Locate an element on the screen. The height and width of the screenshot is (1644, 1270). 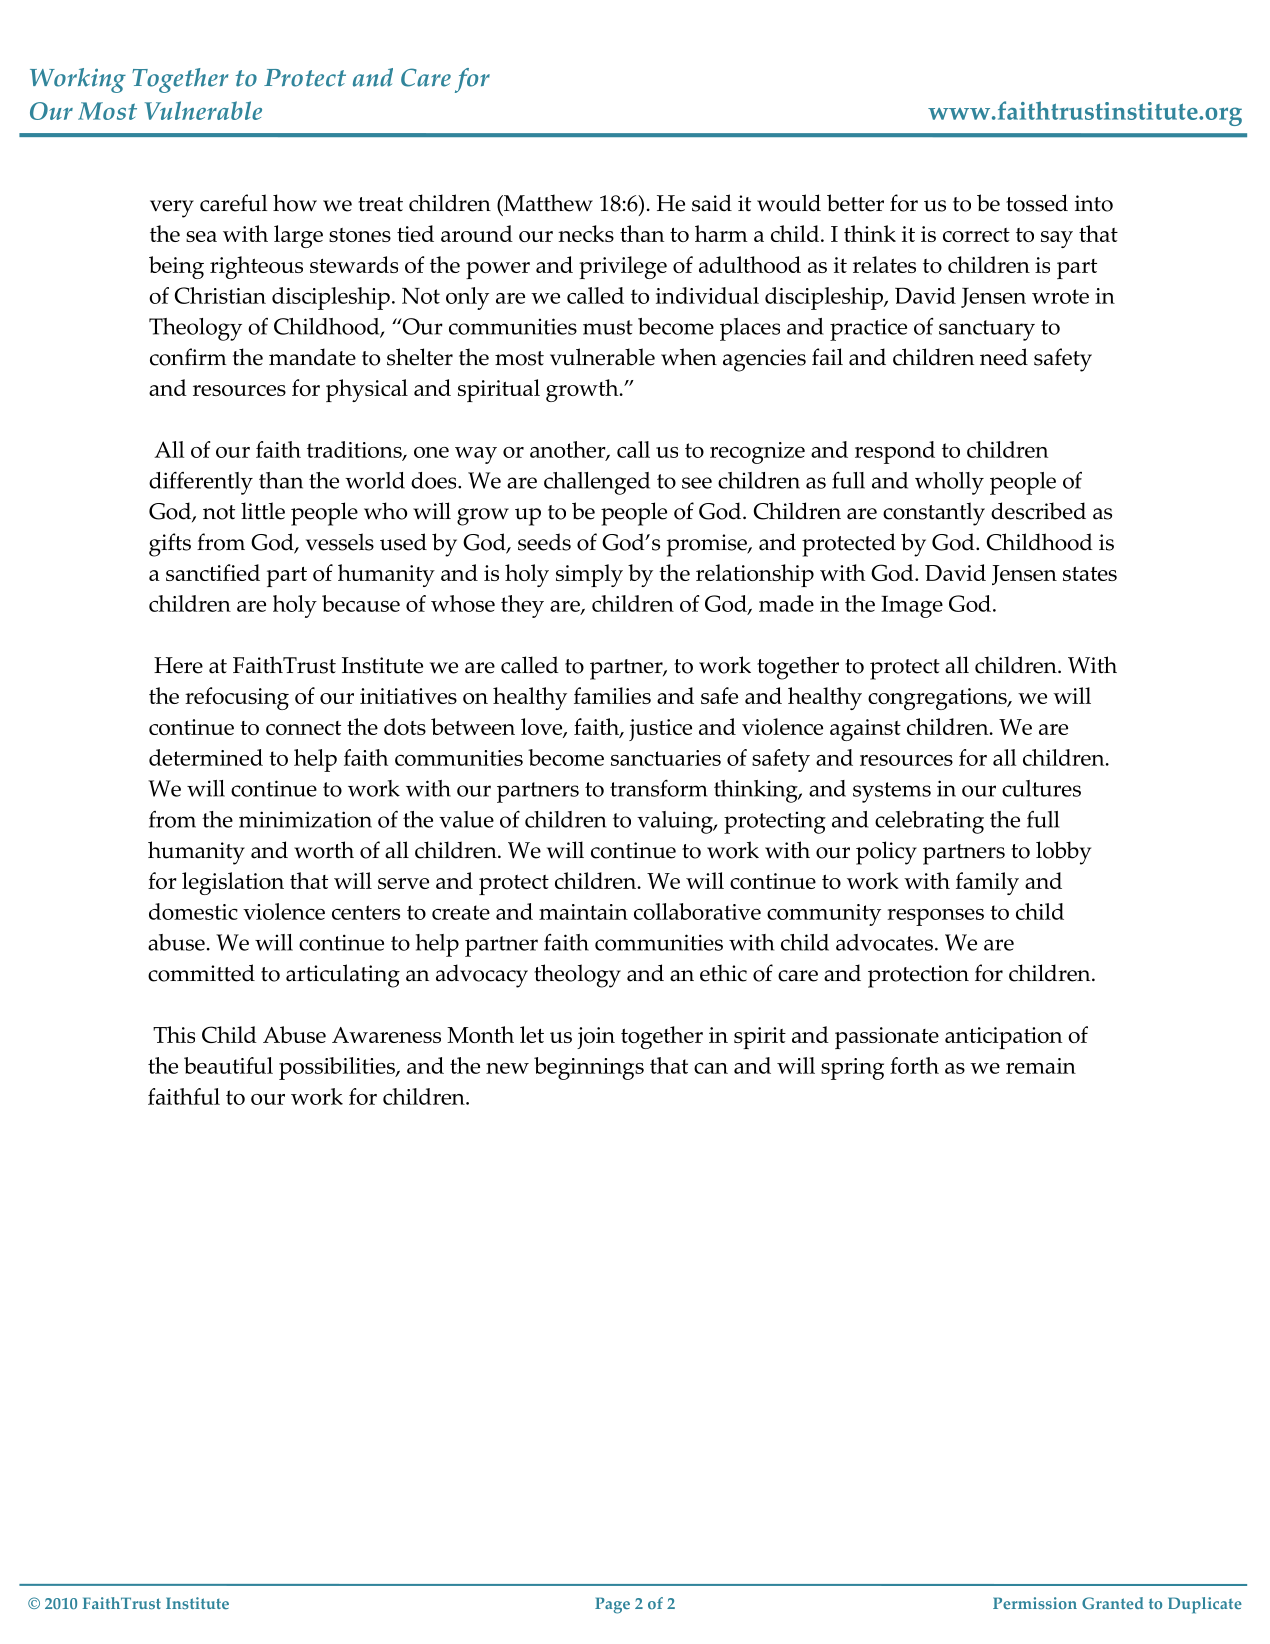
Permission is located at coordinates (1035, 1603).
